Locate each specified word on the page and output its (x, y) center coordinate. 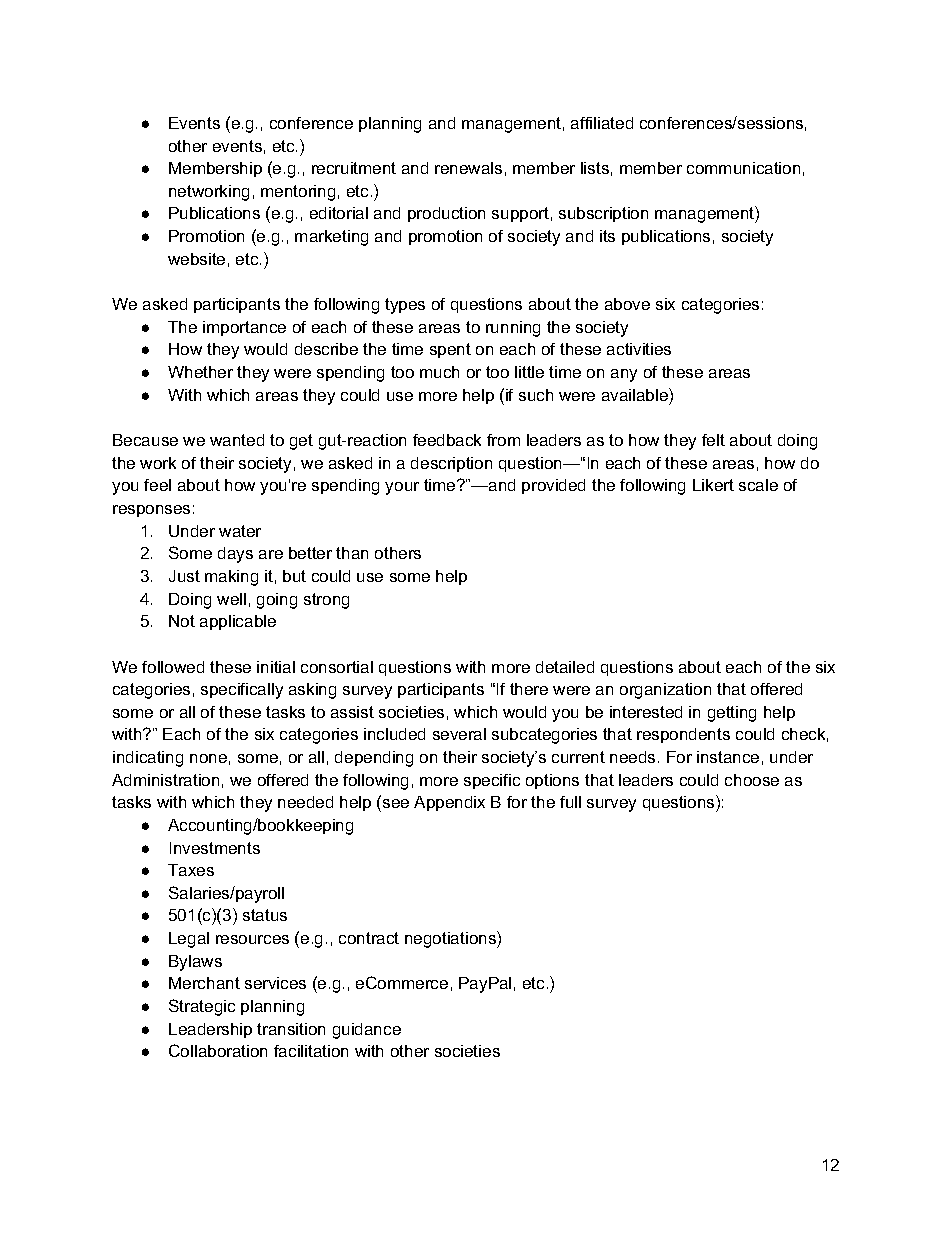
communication (743, 168)
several (459, 734)
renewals (468, 168)
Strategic (202, 1007)
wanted (237, 440)
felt (713, 440)
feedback (447, 440)
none (208, 758)
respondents (683, 735)
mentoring (298, 193)
